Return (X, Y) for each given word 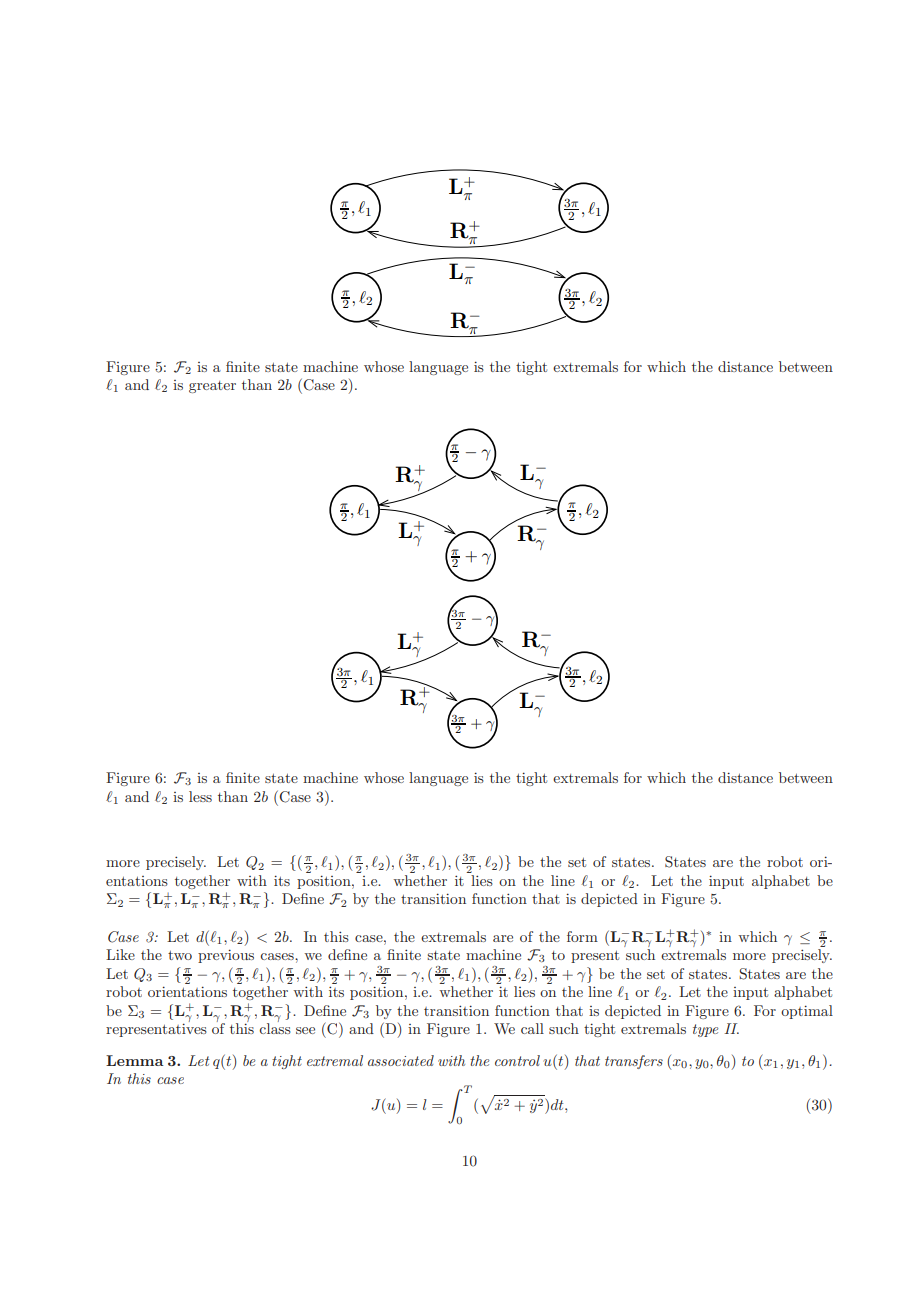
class (275, 1027)
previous (226, 956)
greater (212, 387)
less (200, 796)
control (517, 1060)
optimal (807, 1012)
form (582, 936)
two (180, 955)
